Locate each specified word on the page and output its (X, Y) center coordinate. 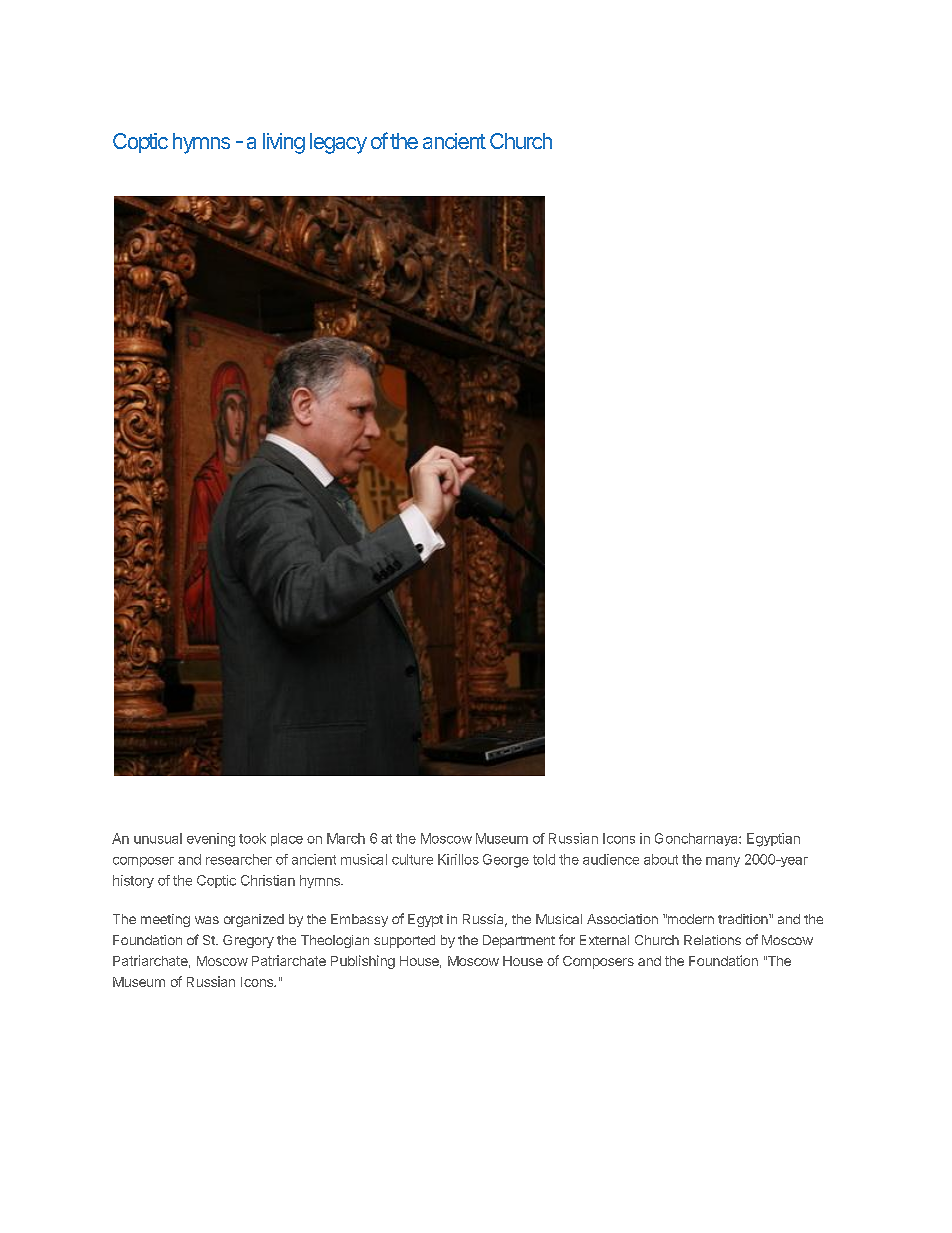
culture (412, 859)
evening (211, 840)
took (252, 838)
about (661, 859)
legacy (338, 143)
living (284, 143)
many (723, 862)
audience (611, 859)
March (346, 838)
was (207, 920)
